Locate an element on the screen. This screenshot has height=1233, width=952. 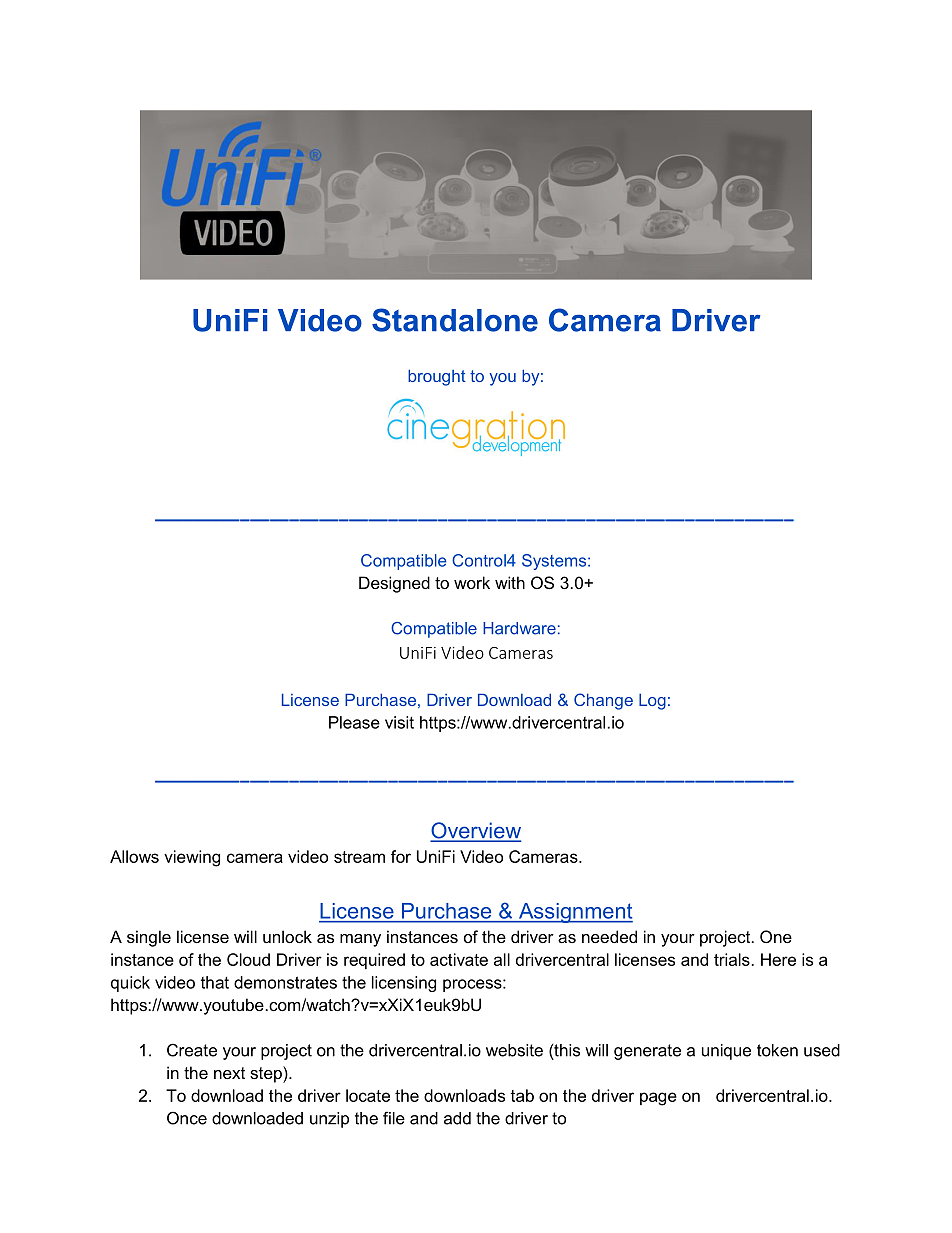
visit is located at coordinates (399, 722).
